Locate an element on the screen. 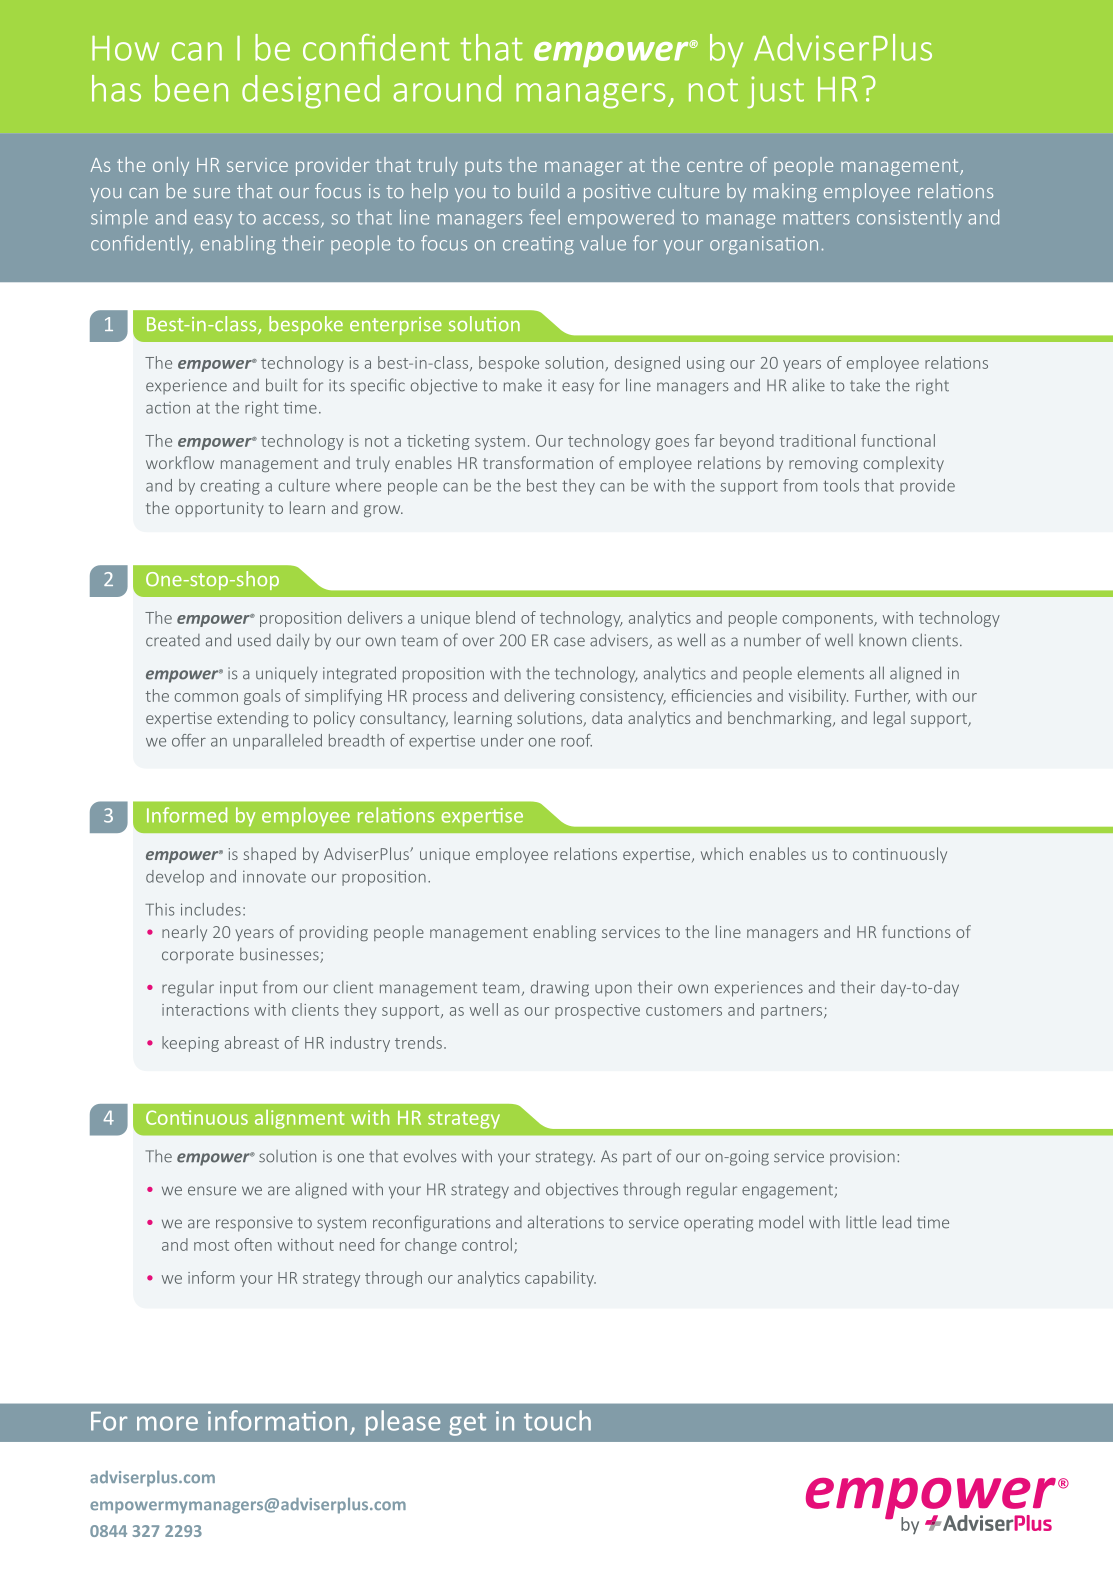 The width and height of the screenshot is (1113, 1574). around is located at coordinates (447, 88).
